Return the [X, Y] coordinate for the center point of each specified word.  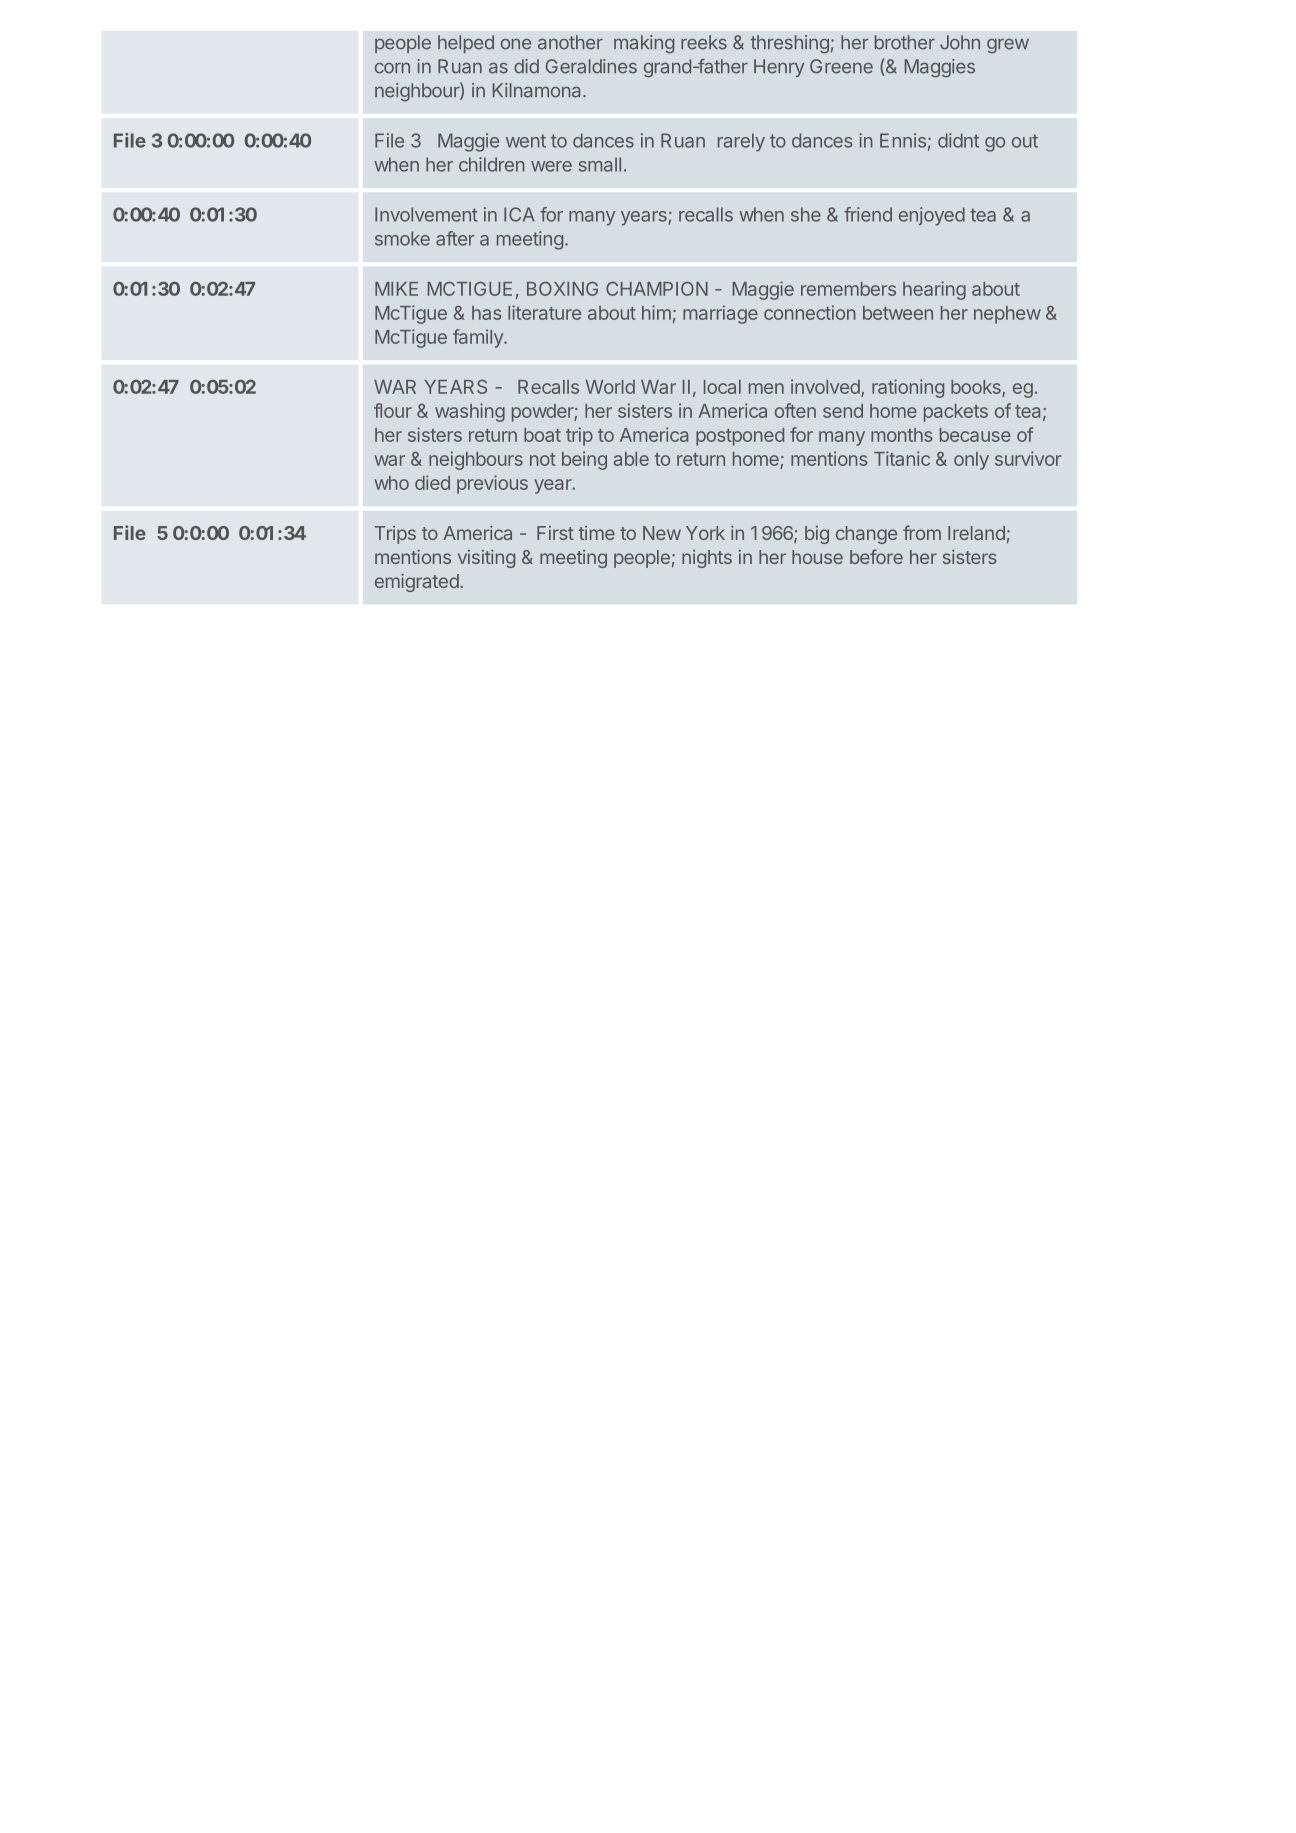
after [455, 238]
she [806, 214]
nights [707, 559]
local [722, 387]
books [977, 388]
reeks [704, 42]
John [960, 42]
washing [470, 412]
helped [466, 44]
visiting [486, 559]
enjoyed [932, 216]
